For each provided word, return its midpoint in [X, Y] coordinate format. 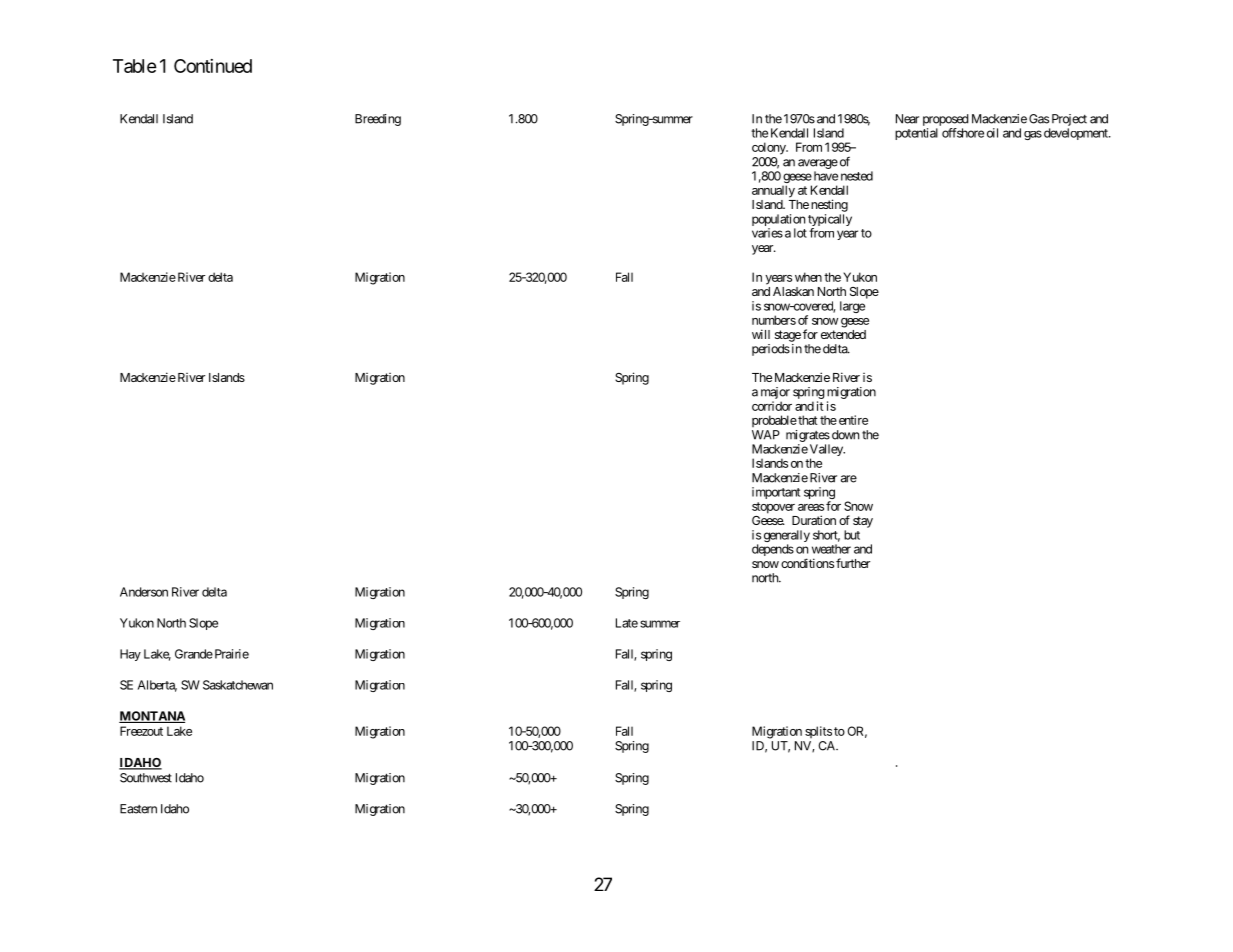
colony [770, 148]
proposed [946, 120]
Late [627, 623]
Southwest [146, 778]
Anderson [144, 592]
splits [818, 732]
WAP [766, 435]
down [844, 435]
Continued [213, 66]
